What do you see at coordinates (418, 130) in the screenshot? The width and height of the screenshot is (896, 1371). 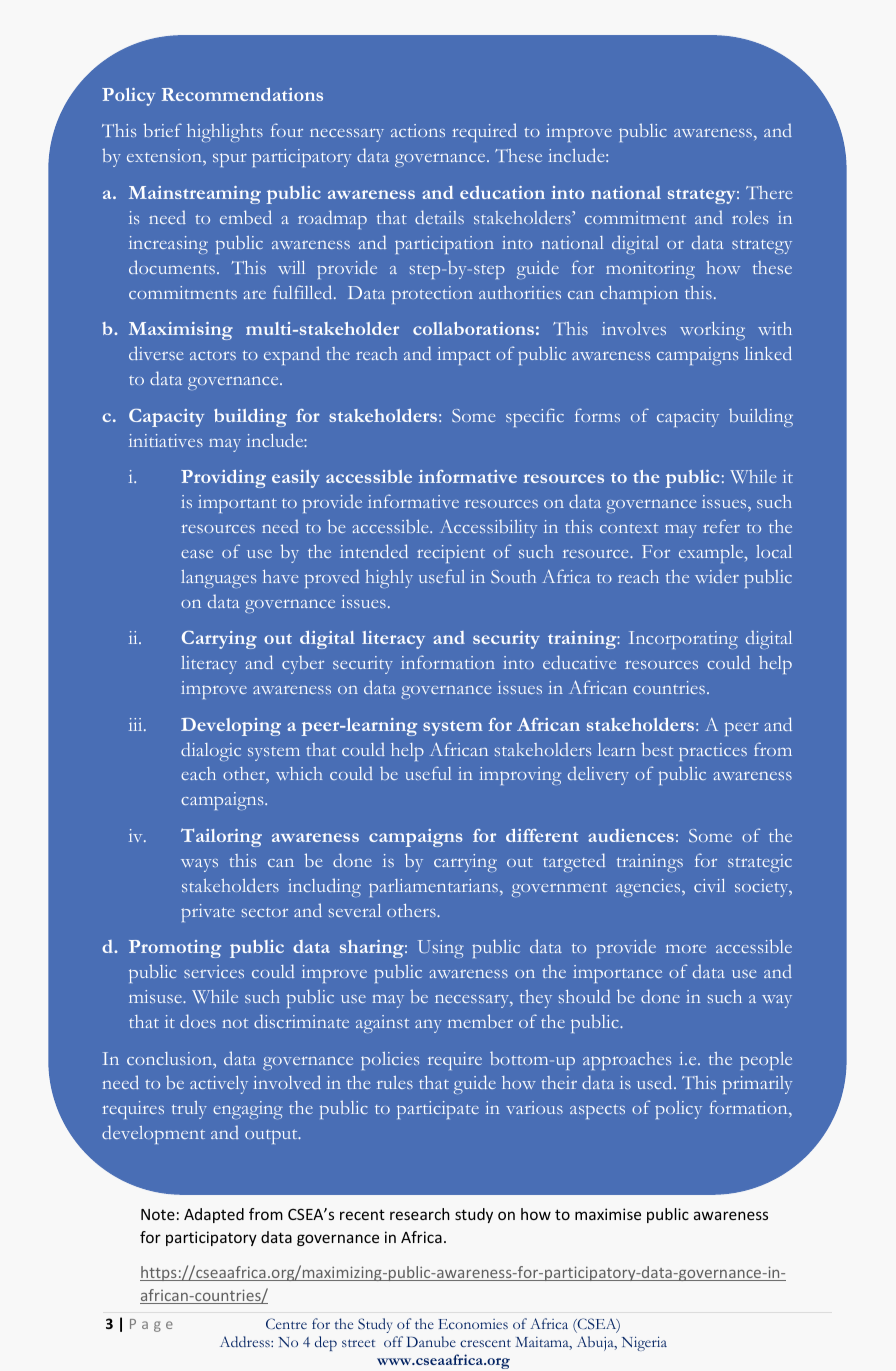 I see `actions` at bounding box center [418, 130].
